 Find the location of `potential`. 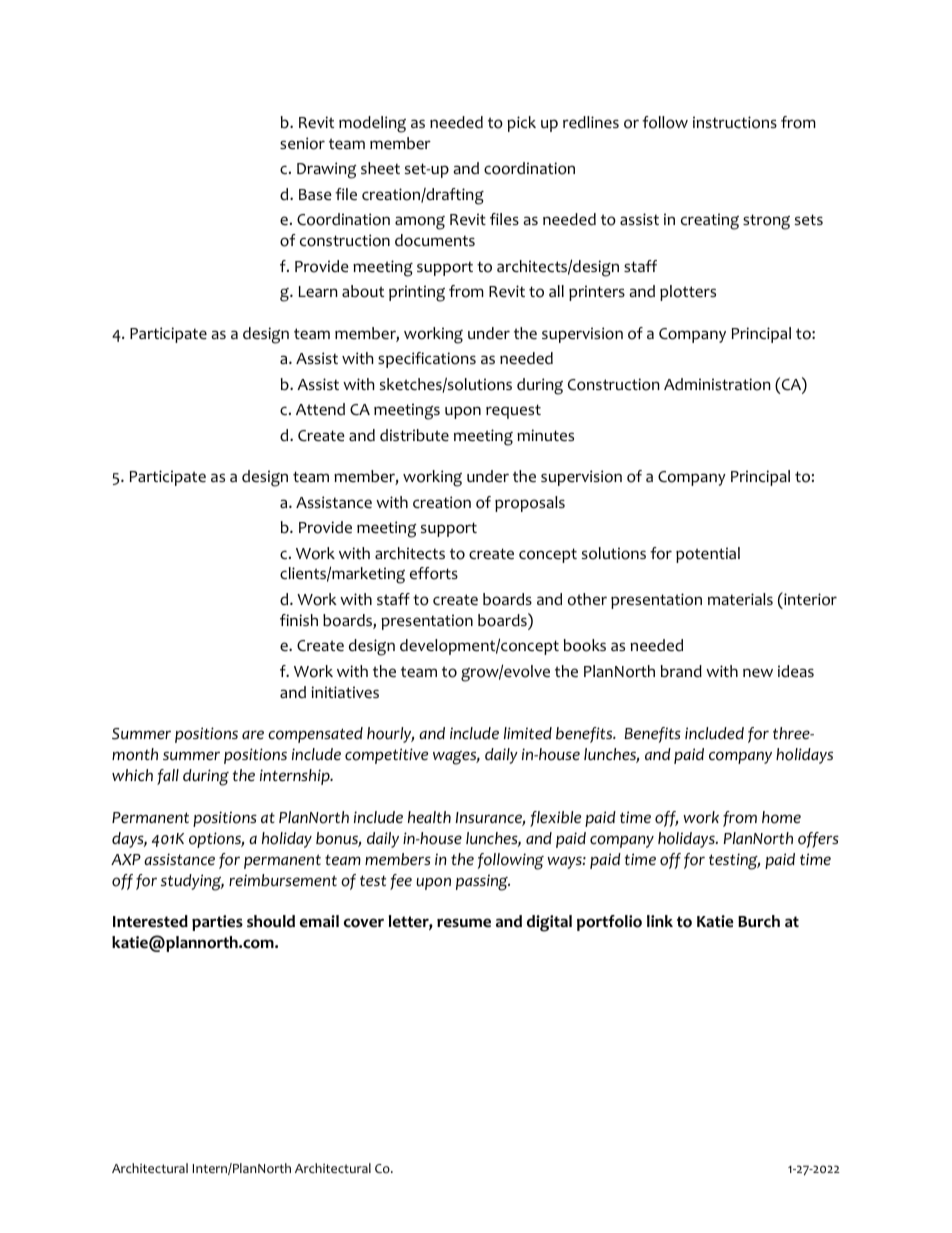

potential is located at coordinates (708, 555).
